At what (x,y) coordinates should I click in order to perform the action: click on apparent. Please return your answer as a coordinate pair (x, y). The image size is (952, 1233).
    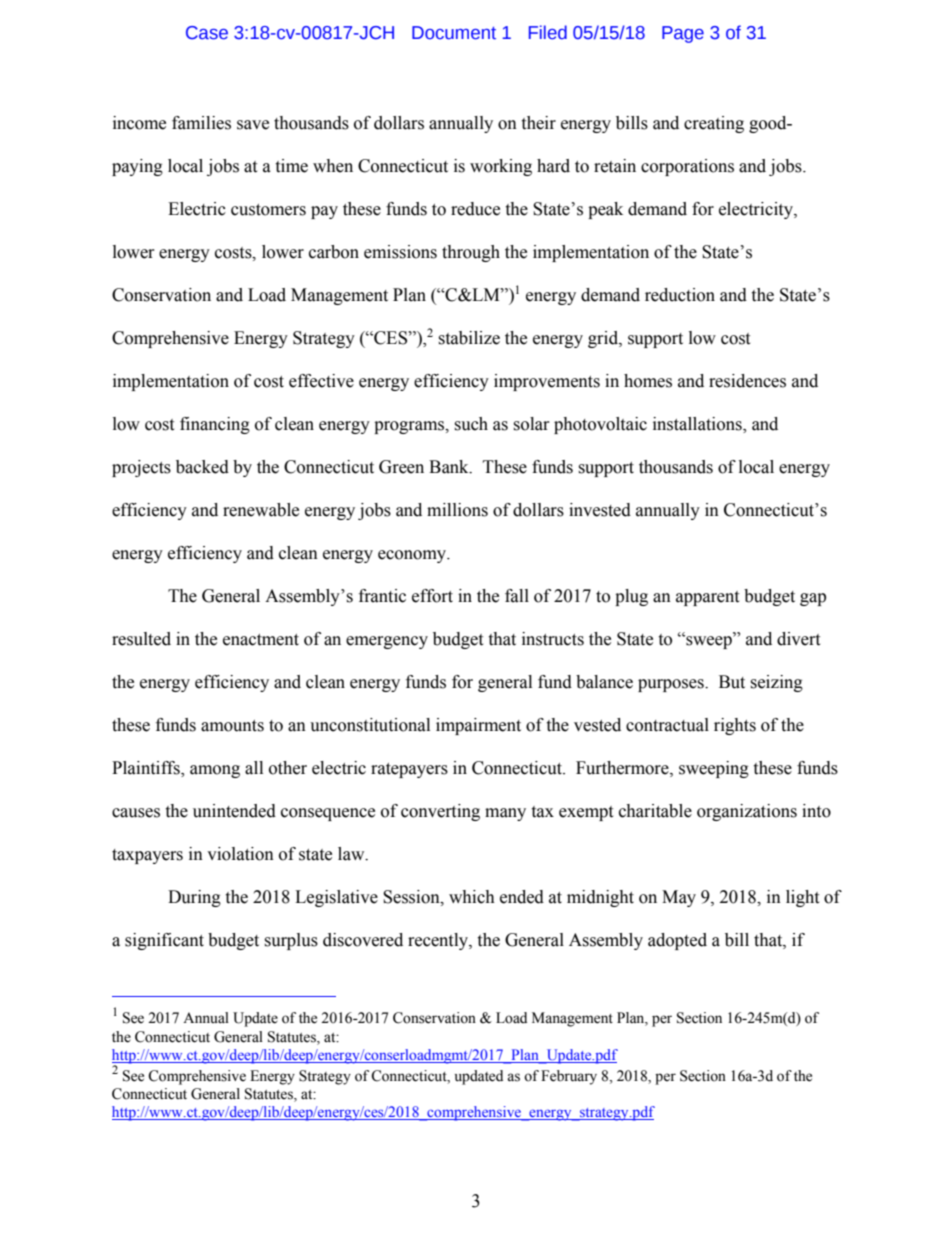
    Looking at the image, I should click on (707, 598).
